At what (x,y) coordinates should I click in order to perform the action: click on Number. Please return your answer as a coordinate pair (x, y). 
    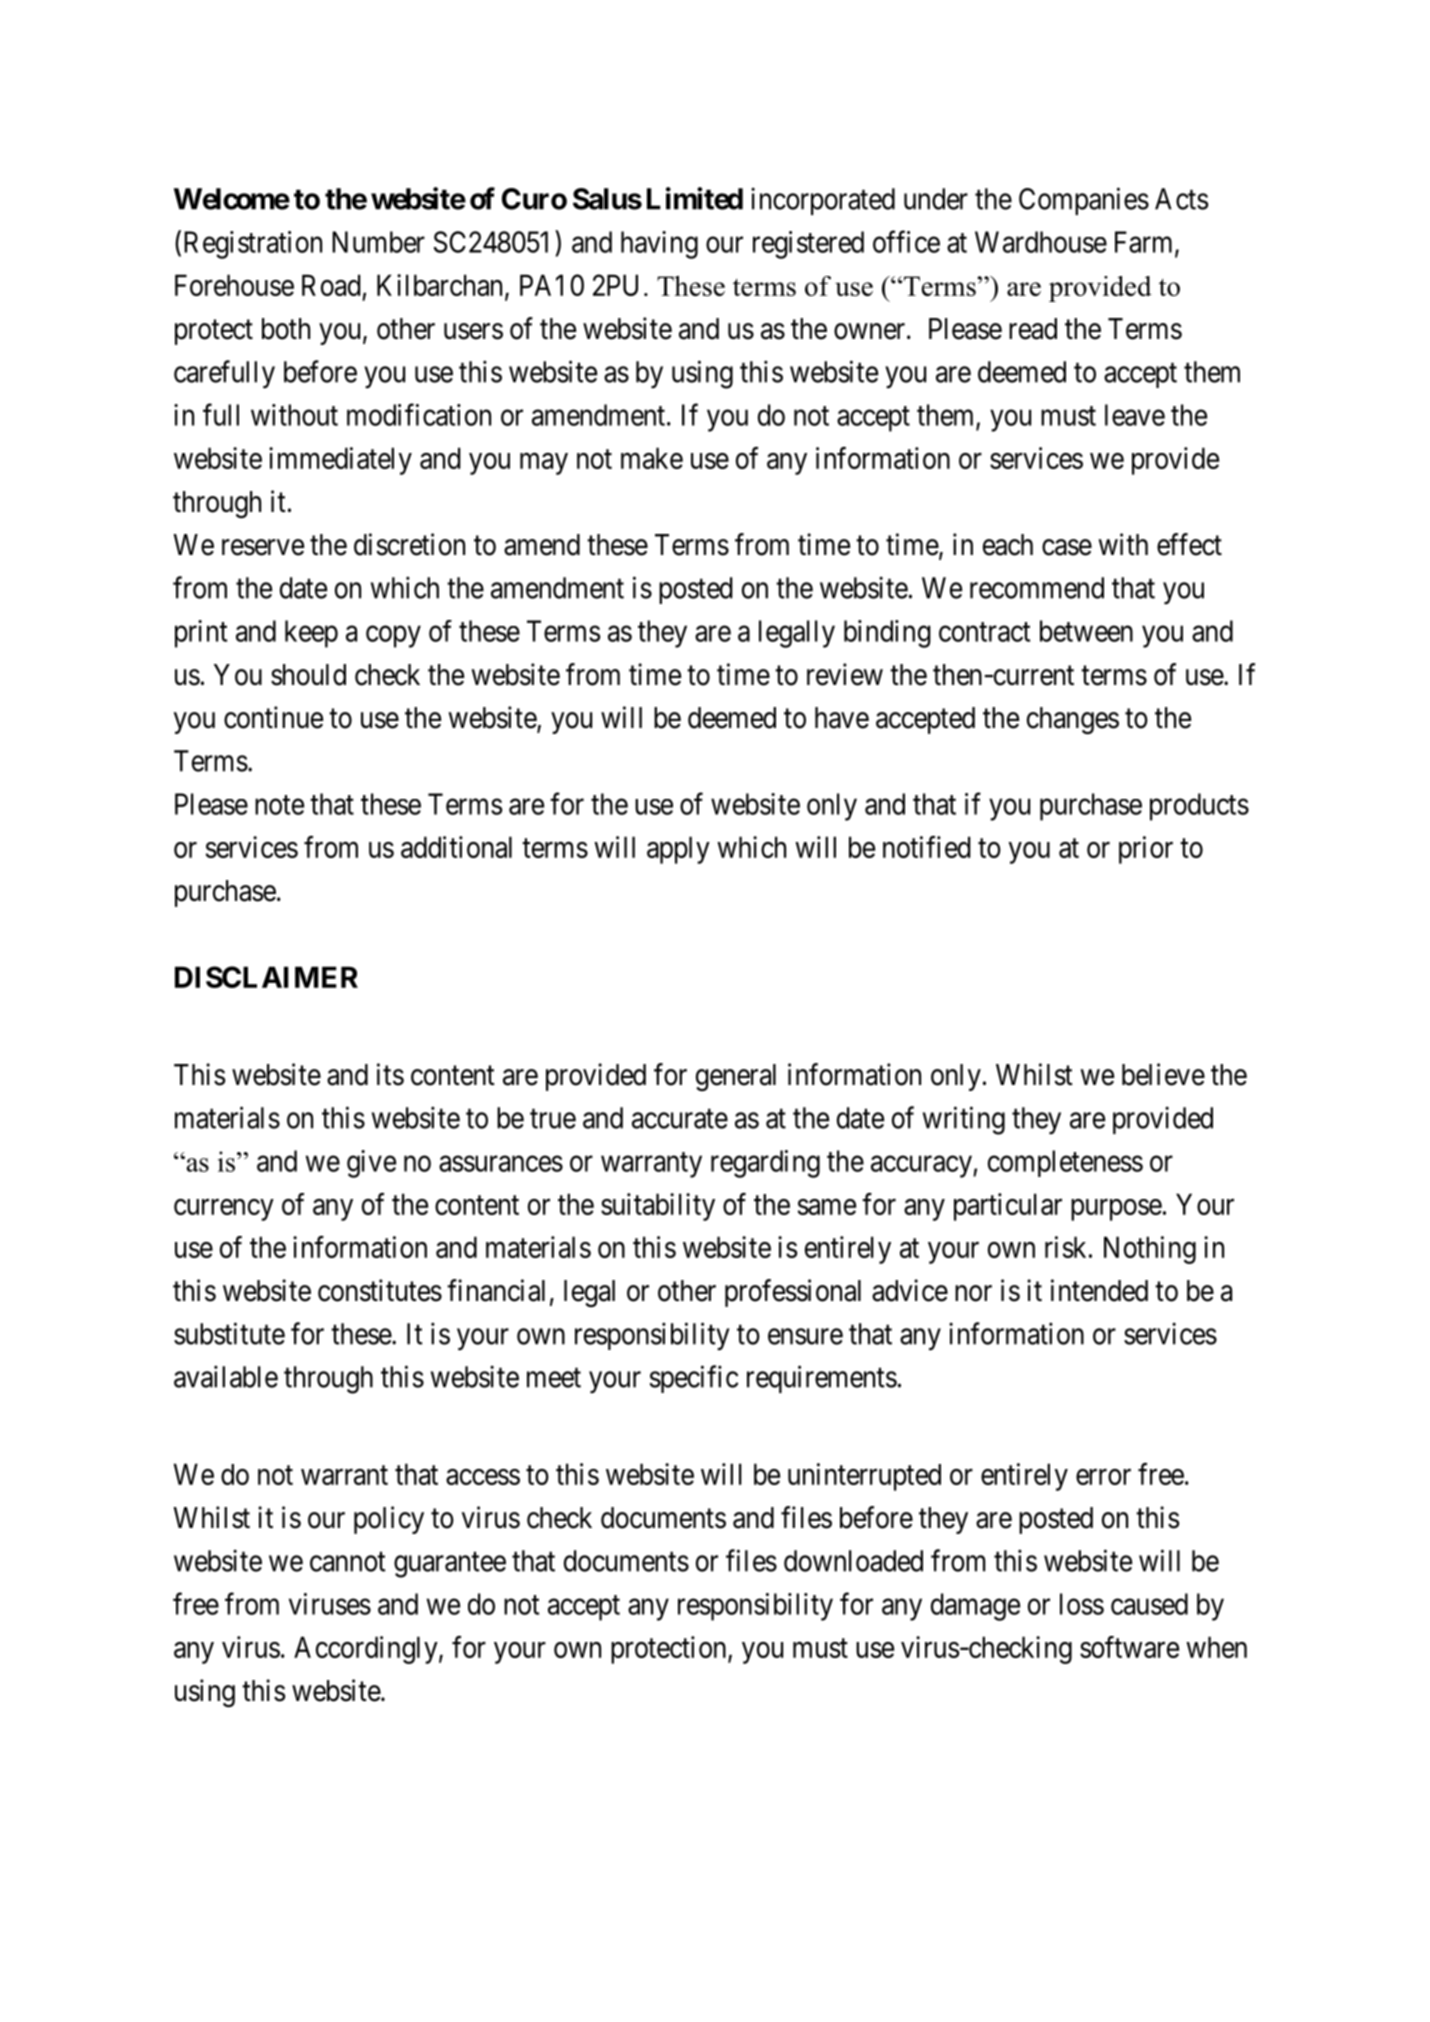
    Looking at the image, I should click on (378, 242).
